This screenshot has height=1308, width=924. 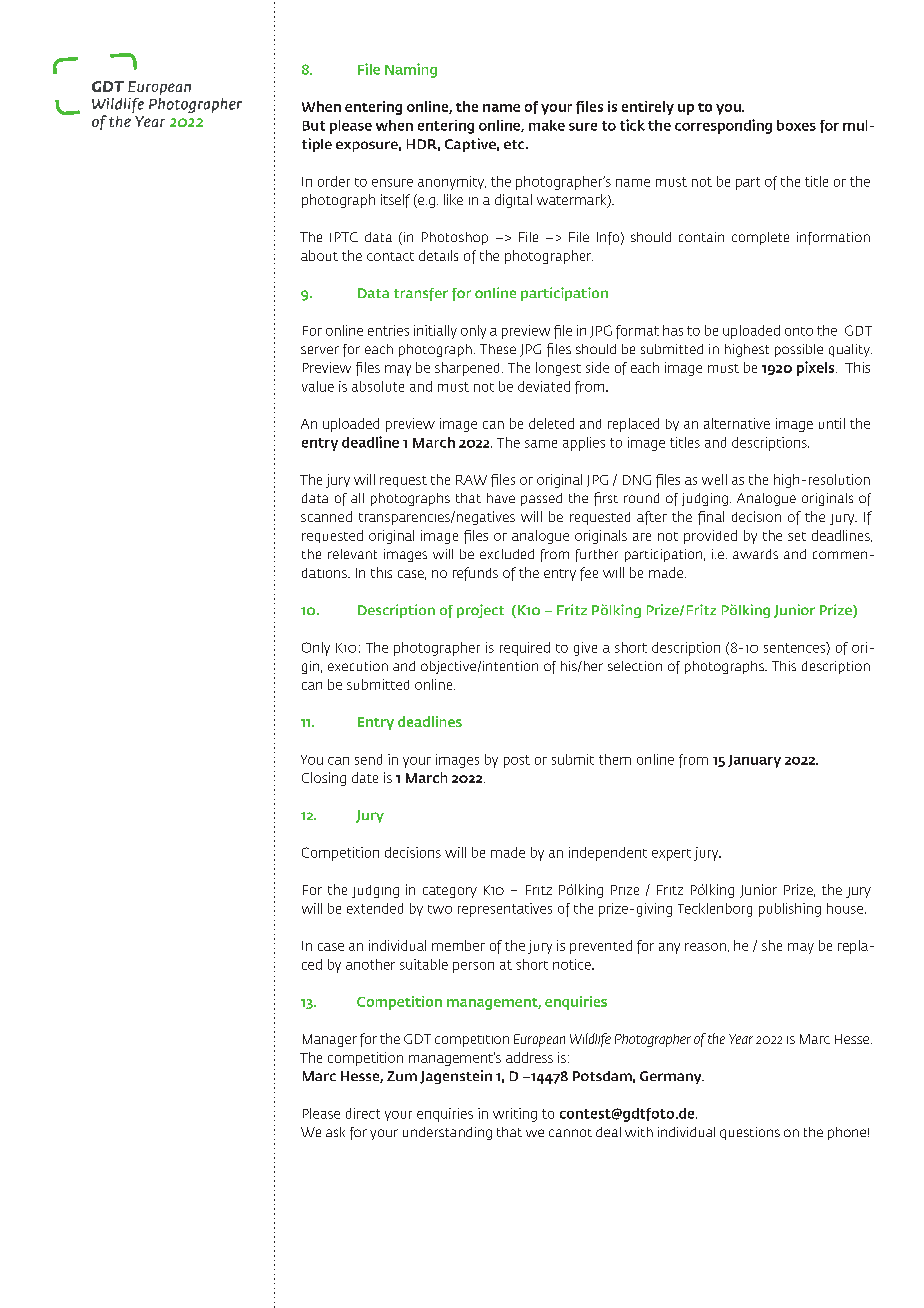 What do you see at coordinates (570, 1133) in the screenshot?
I see `cannot` at bounding box center [570, 1133].
